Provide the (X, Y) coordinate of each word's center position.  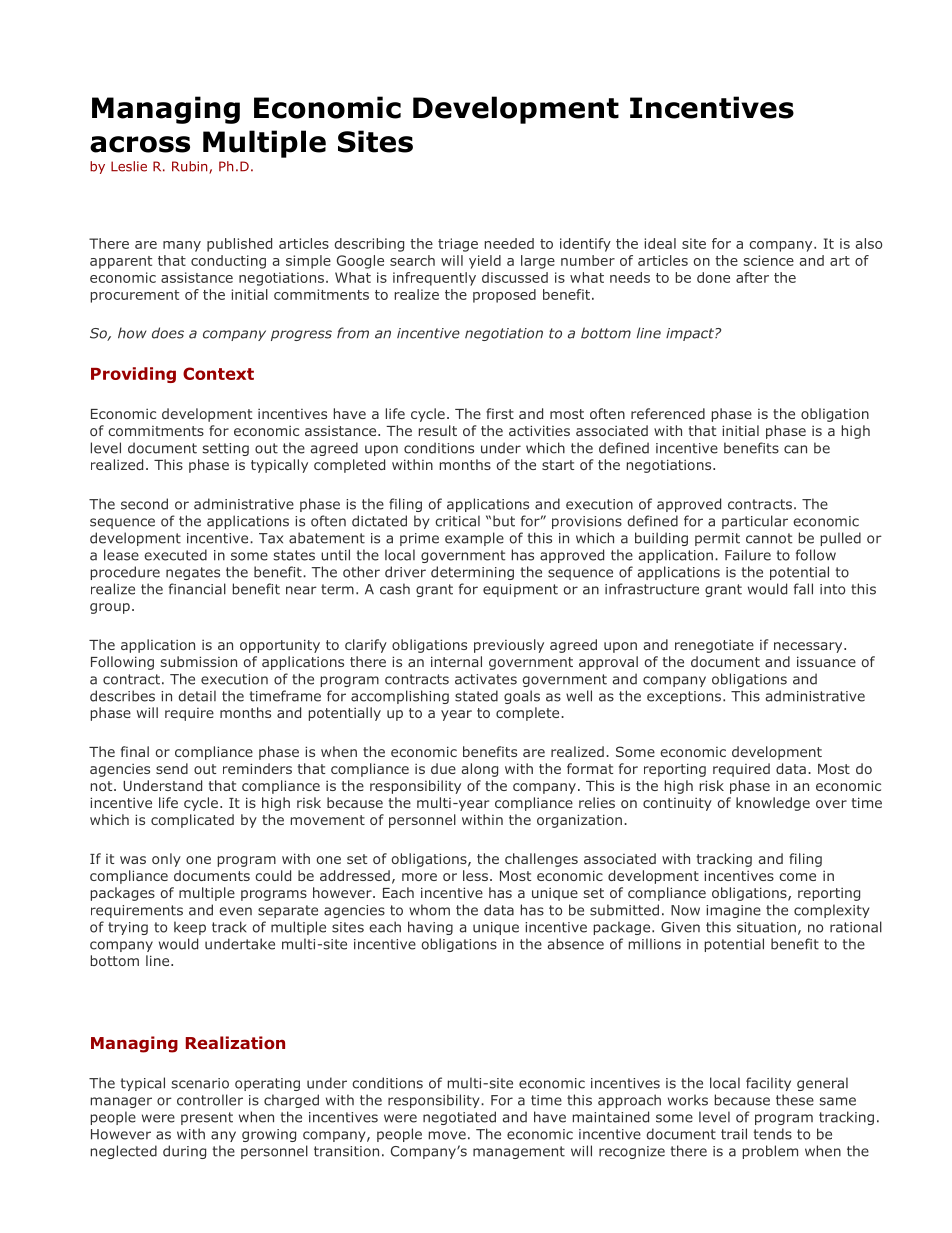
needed (509, 243)
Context (218, 373)
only (166, 860)
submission (199, 661)
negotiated (459, 1118)
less (475, 875)
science (768, 260)
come (797, 877)
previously (509, 646)
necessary (809, 647)
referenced (668, 413)
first (500, 413)
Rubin (191, 167)
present (207, 1118)
